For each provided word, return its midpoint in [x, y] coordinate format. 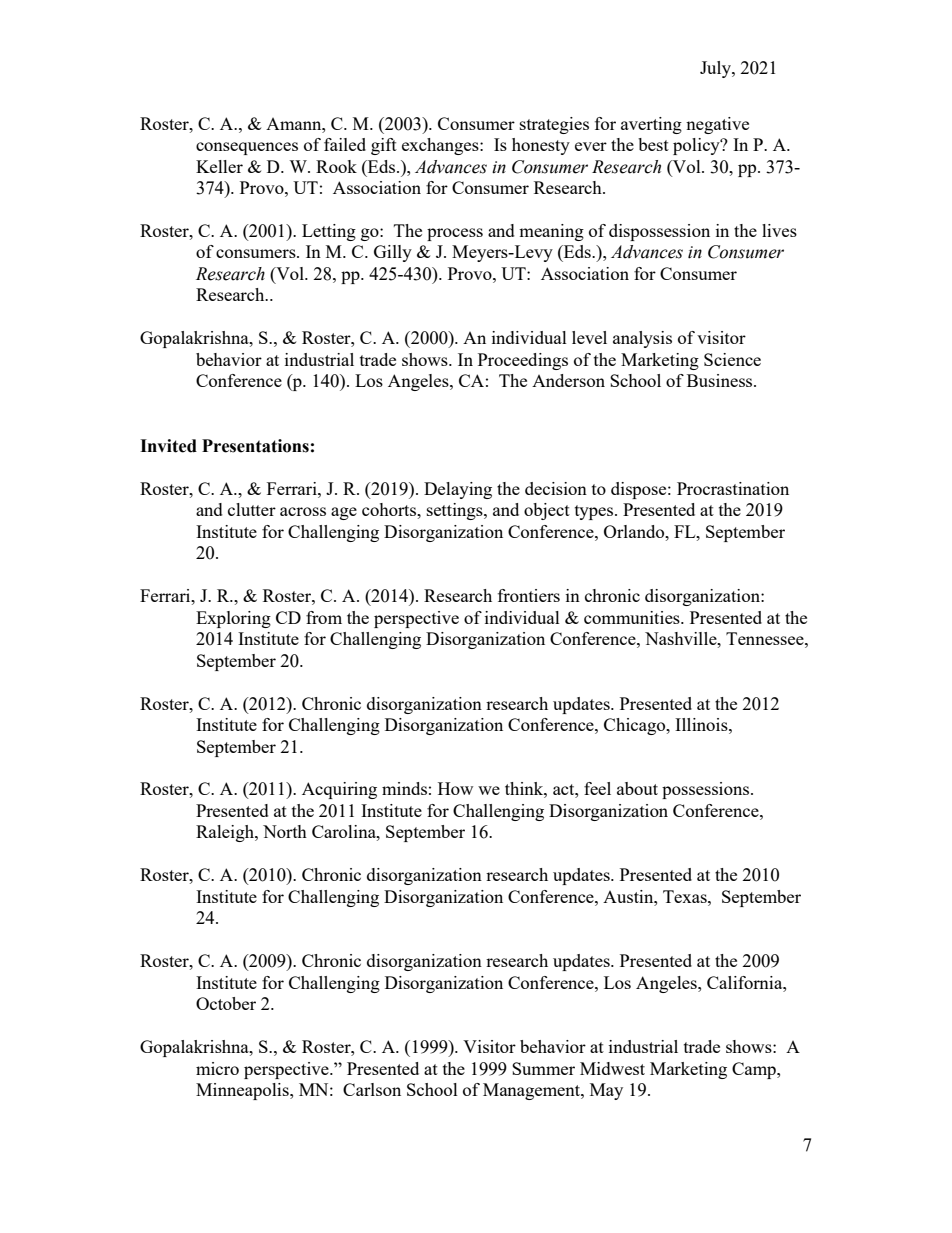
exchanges [441, 146]
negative [717, 125]
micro [217, 1068]
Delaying [458, 490]
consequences [247, 148]
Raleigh [226, 833]
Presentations [255, 446]
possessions [707, 790]
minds [404, 788]
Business [721, 380]
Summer [543, 1068]
